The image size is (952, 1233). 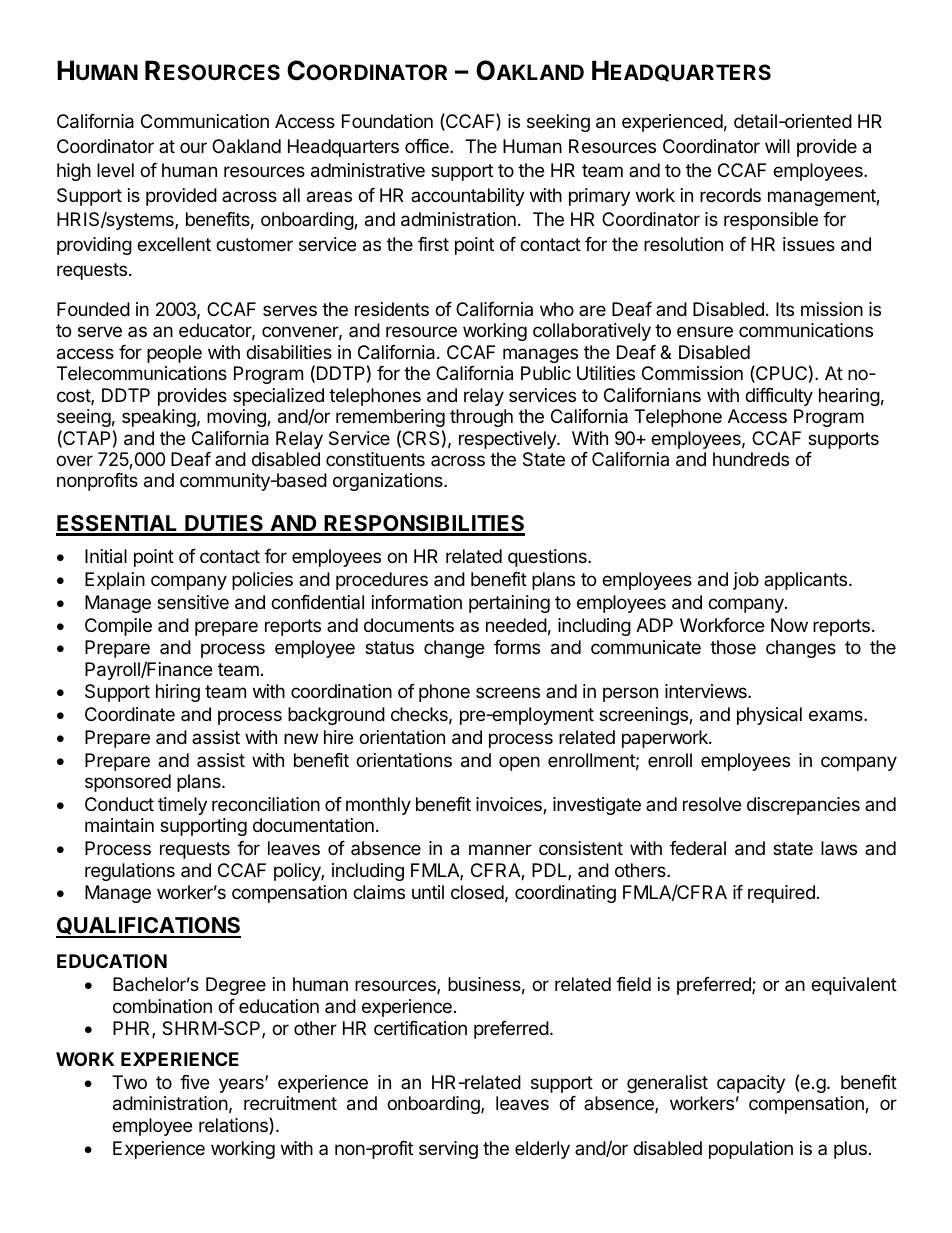 I want to click on those, so click(x=733, y=647).
